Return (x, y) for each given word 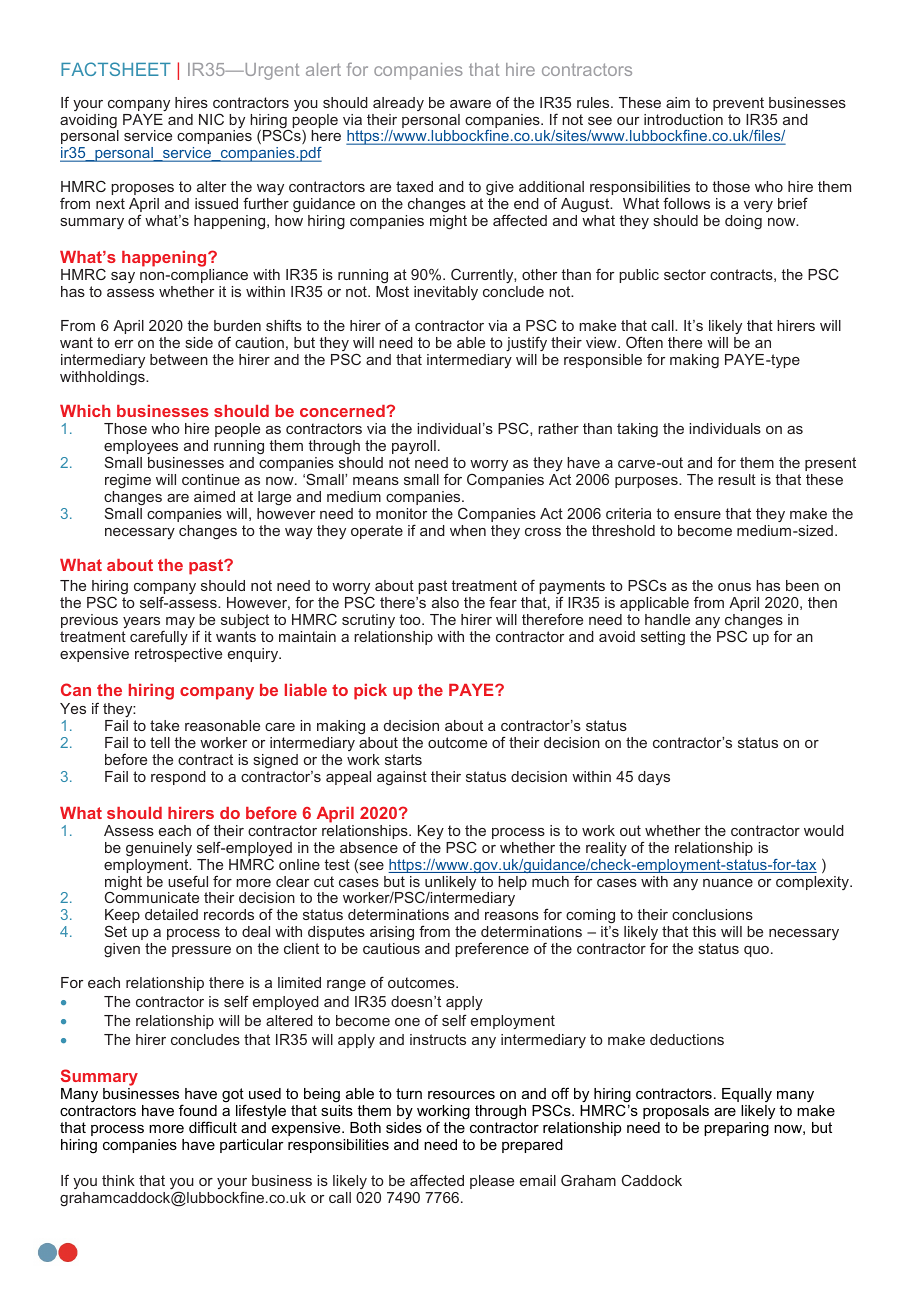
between (179, 359)
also (445, 602)
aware (470, 104)
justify (526, 343)
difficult (213, 1127)
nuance (728, 883)
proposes (142, 189)
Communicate (152, 896)
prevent (738, 104)
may (179, 624)
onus (734, 587)
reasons (512, 916)
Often (644, 342)
